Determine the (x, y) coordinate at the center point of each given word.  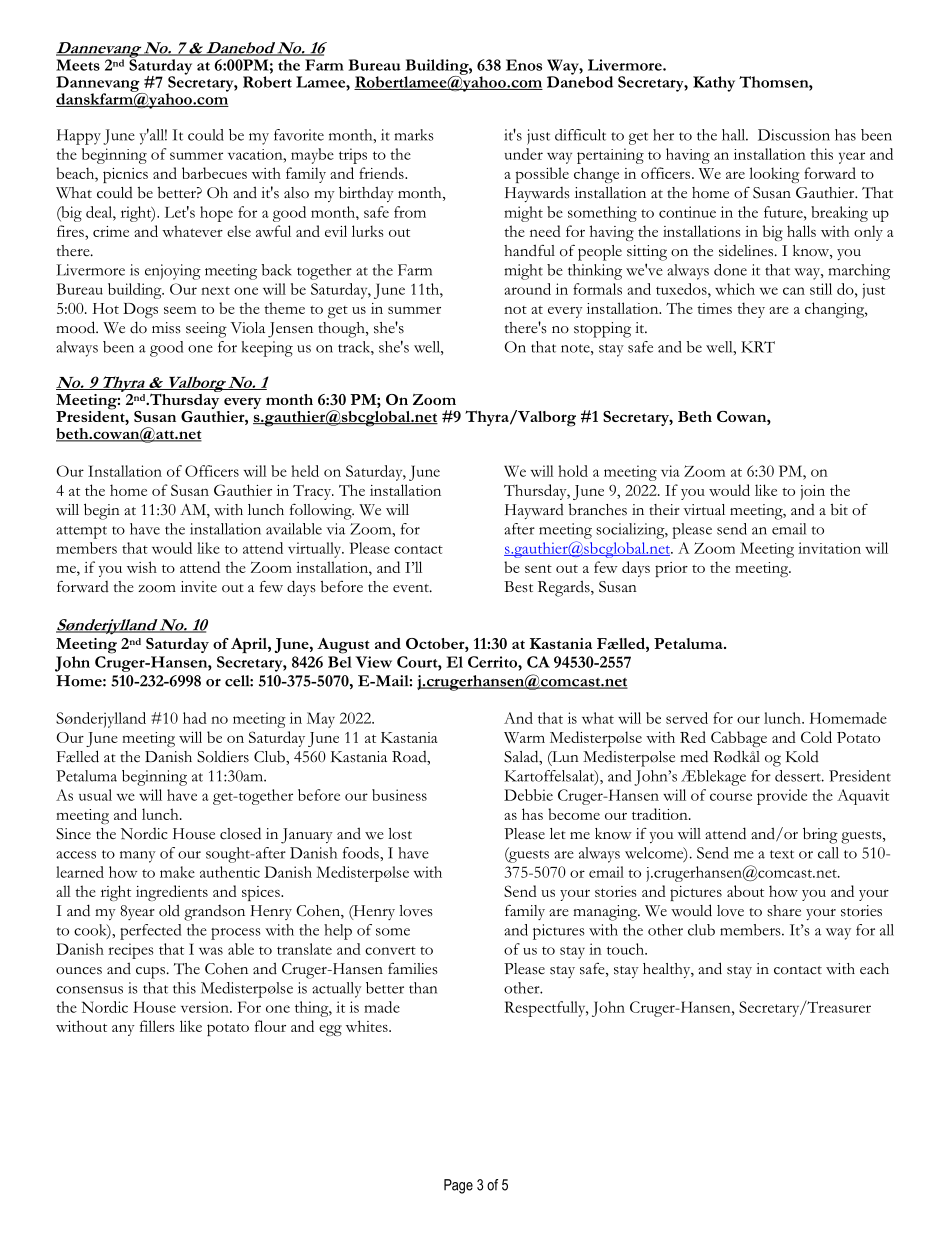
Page (458, 1186)
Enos (524, 65)
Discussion (794, 135)
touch (626, 949)
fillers (157, 1026)
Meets (78, 65)
